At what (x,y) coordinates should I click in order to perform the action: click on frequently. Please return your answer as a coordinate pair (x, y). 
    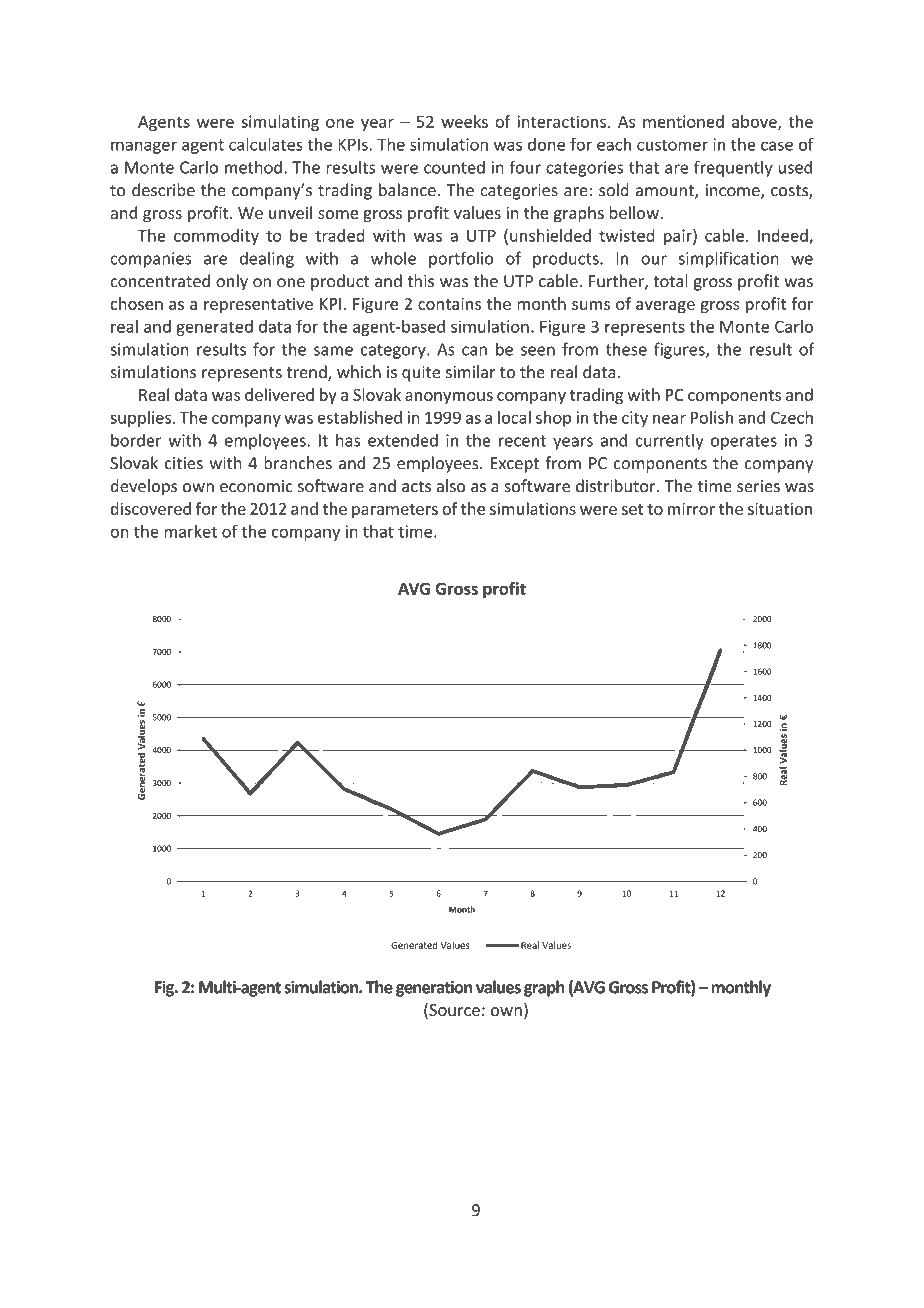
    Looking at the image, I should click on (733, 168).
